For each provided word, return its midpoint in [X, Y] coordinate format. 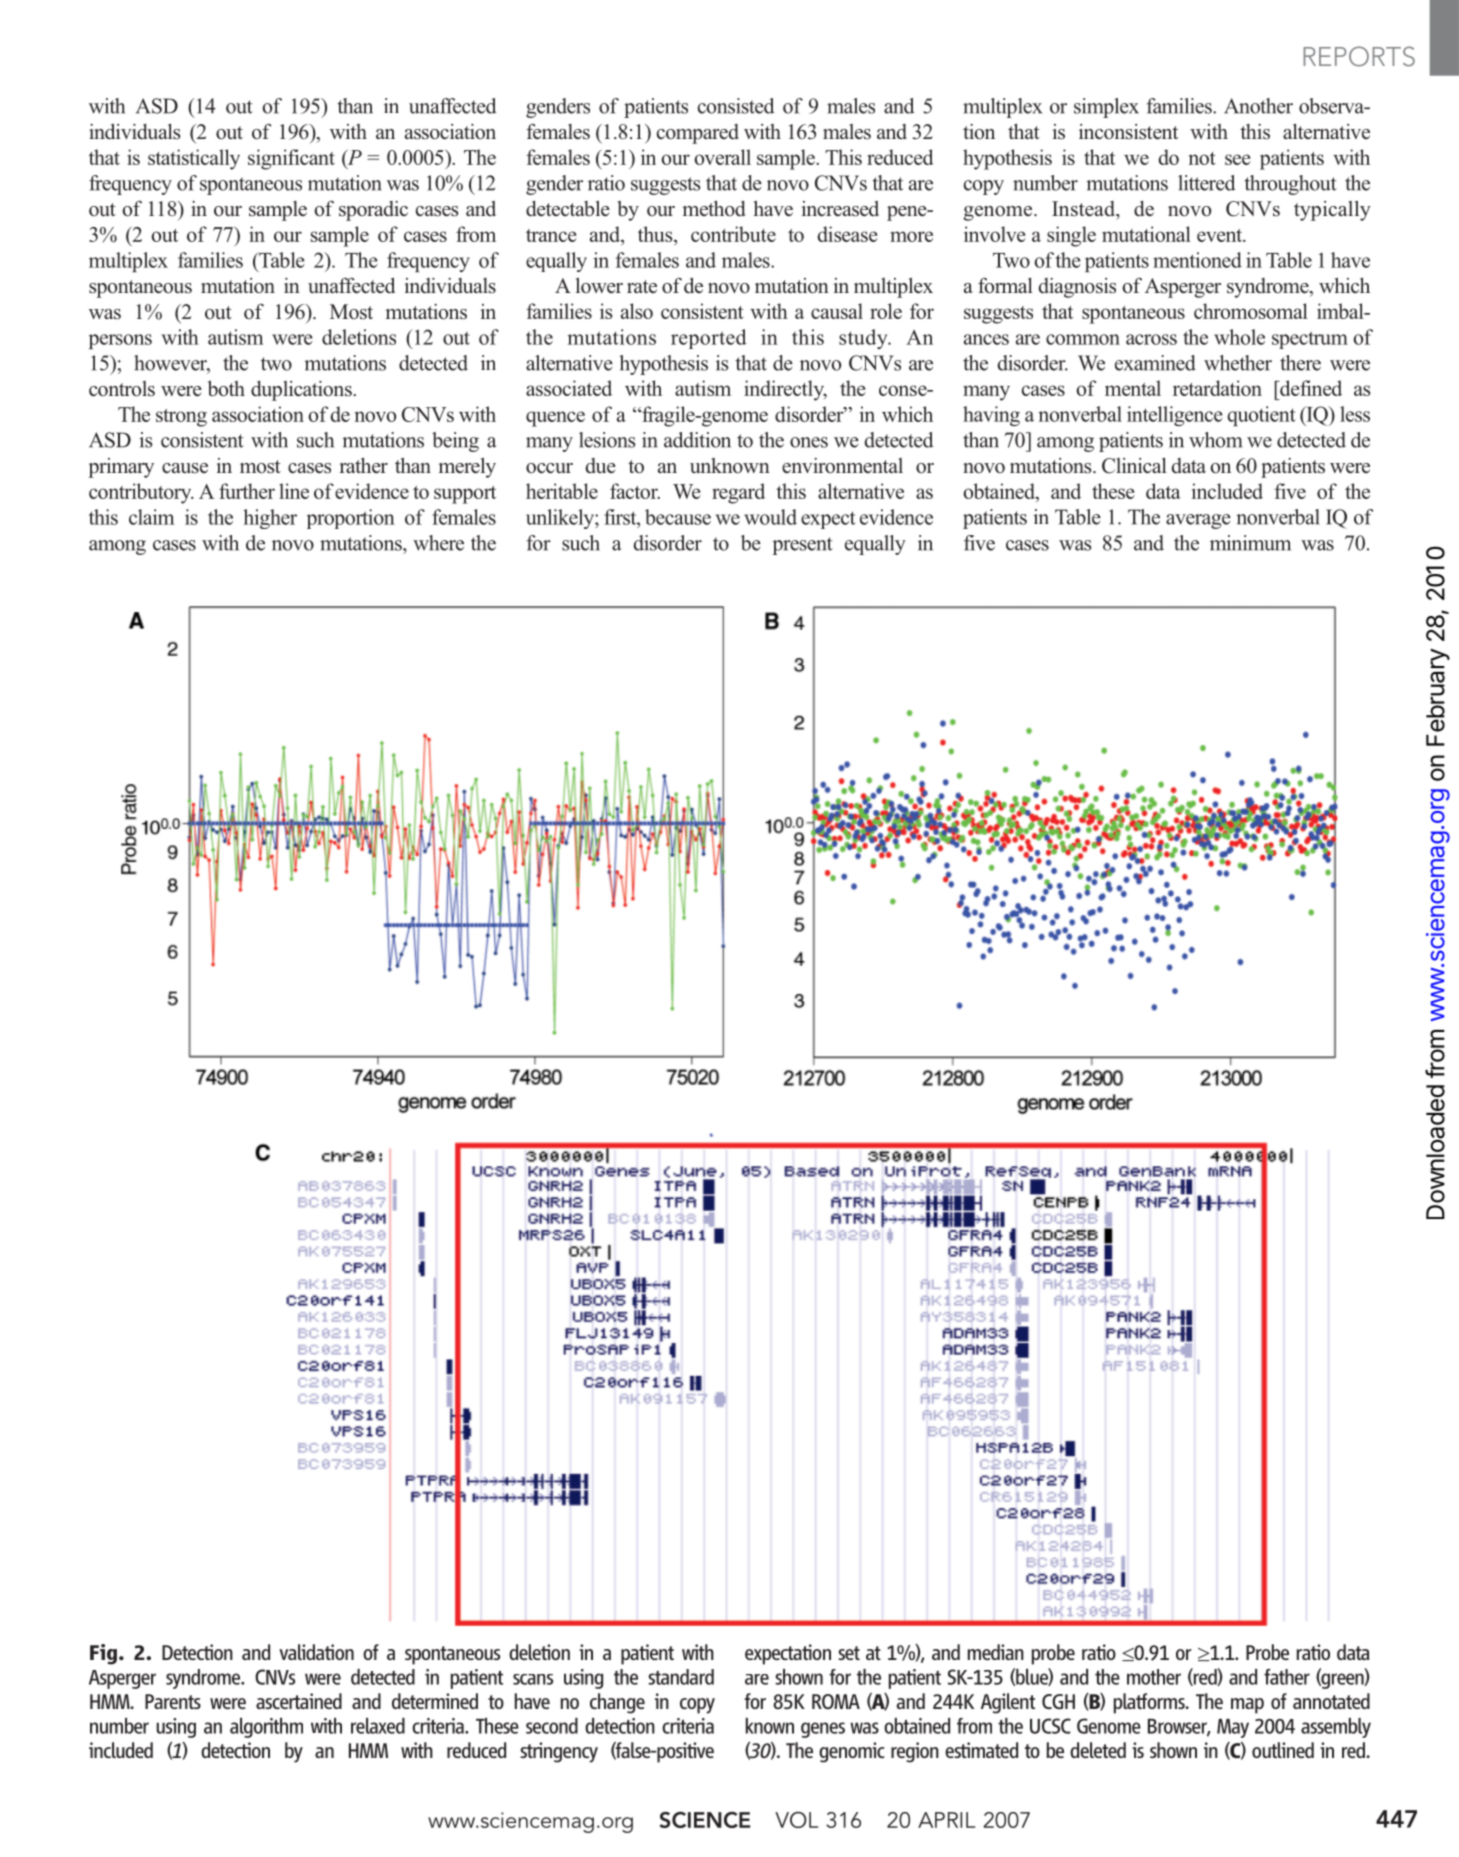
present [802, 546]
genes [823, 1730]
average [1198, 521]
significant [291, 159]
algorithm [266, 1728]
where [438, 543]
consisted [736, 106]
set [849, 1653]
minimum [1250, 543]
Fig [103, 1654]
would [770, 517]
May [1233, 1728]
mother [1154, 1677]
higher [270, 519]
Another [1258, 106]
